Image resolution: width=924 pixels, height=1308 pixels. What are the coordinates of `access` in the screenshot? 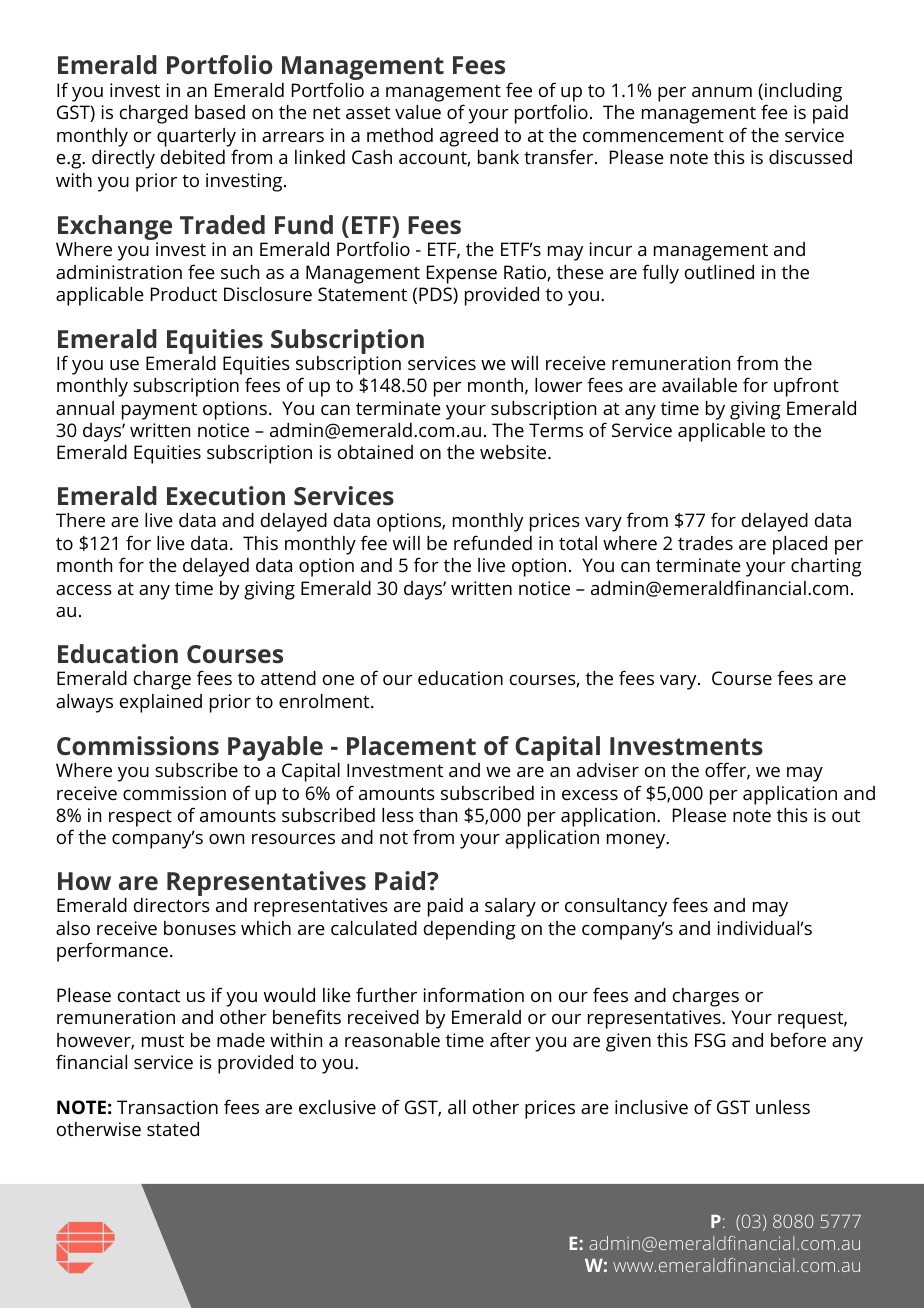 It's located at (84, 590).
